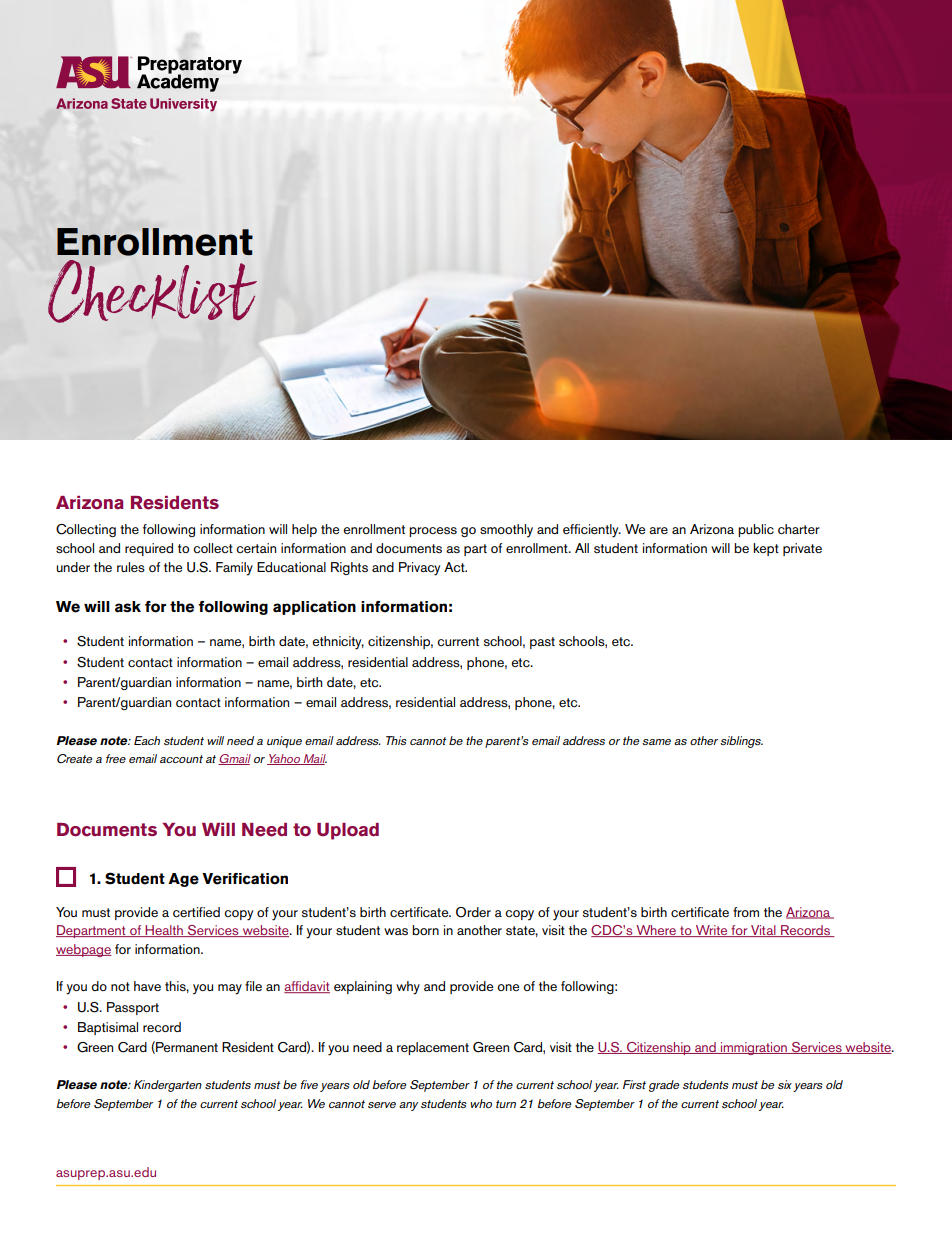 This screenshot has width=952, height=1233. What do you see at coordinates (152, 291) in the screenshot?
I see `Checklist` at bounding box center [152, 291].
